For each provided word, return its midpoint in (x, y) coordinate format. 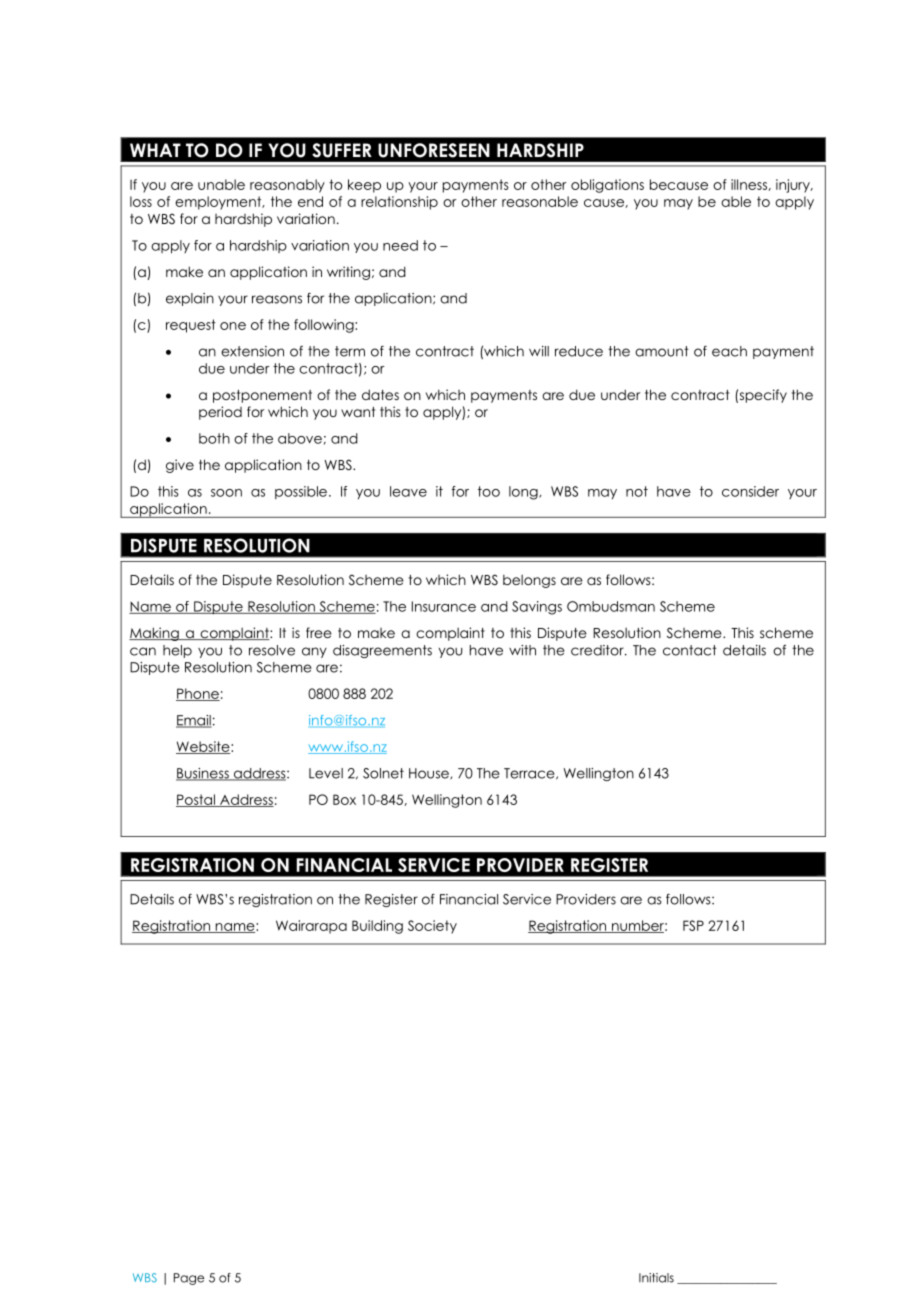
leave (408, 491)
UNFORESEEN (434, 150)
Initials (656, 1278)
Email (194, 721)
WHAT (155, 150)
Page (189, 1279)
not (637, 491)
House (430, 773)
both (214, 438)
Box (344, 799)
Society (432, 927)
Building (377, 927)
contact (690, 650)
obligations (607, 186)
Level (326, 773)
